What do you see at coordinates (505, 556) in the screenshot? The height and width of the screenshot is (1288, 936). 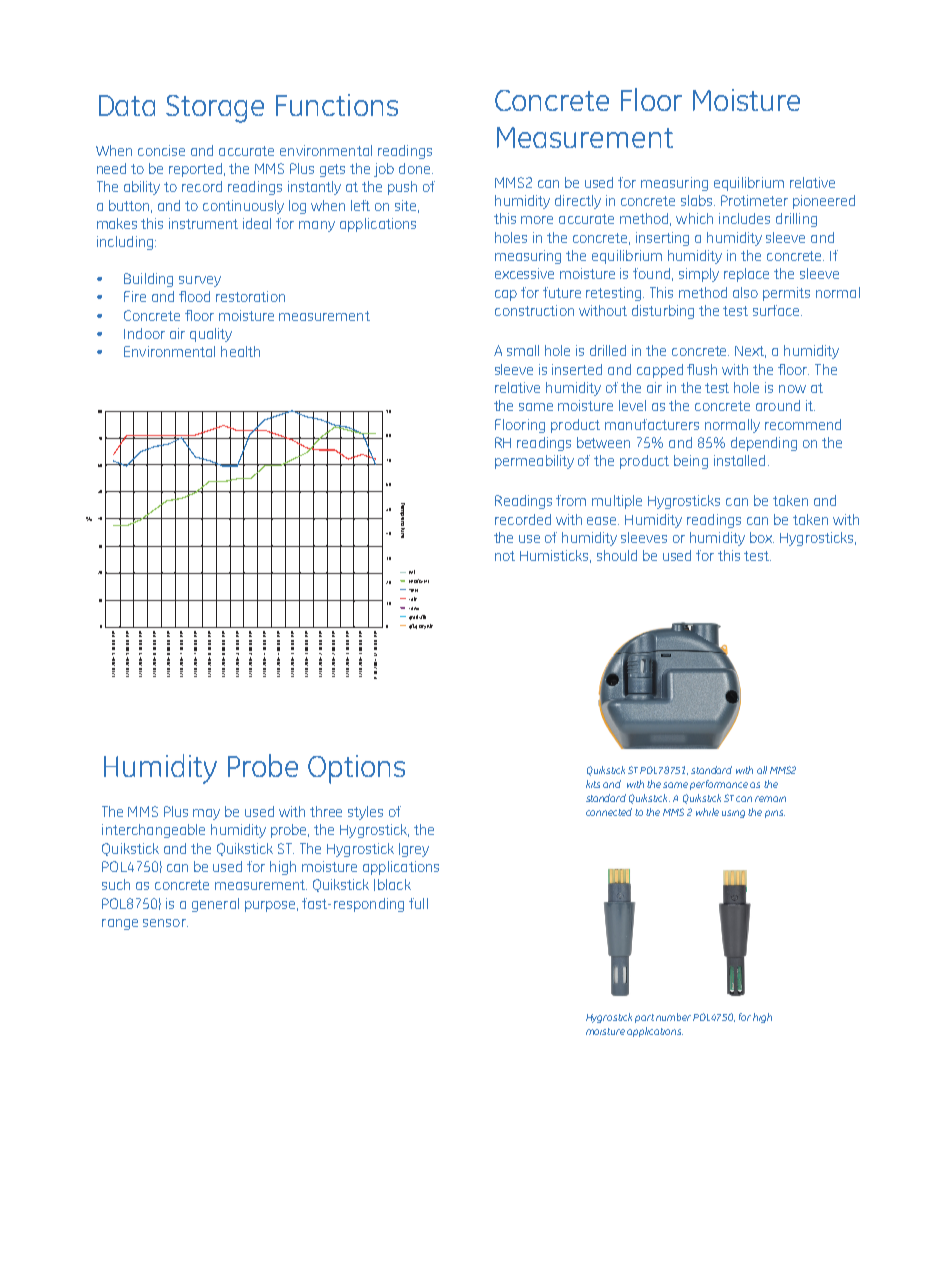 I see `not` at bounding box center [505, 556].
